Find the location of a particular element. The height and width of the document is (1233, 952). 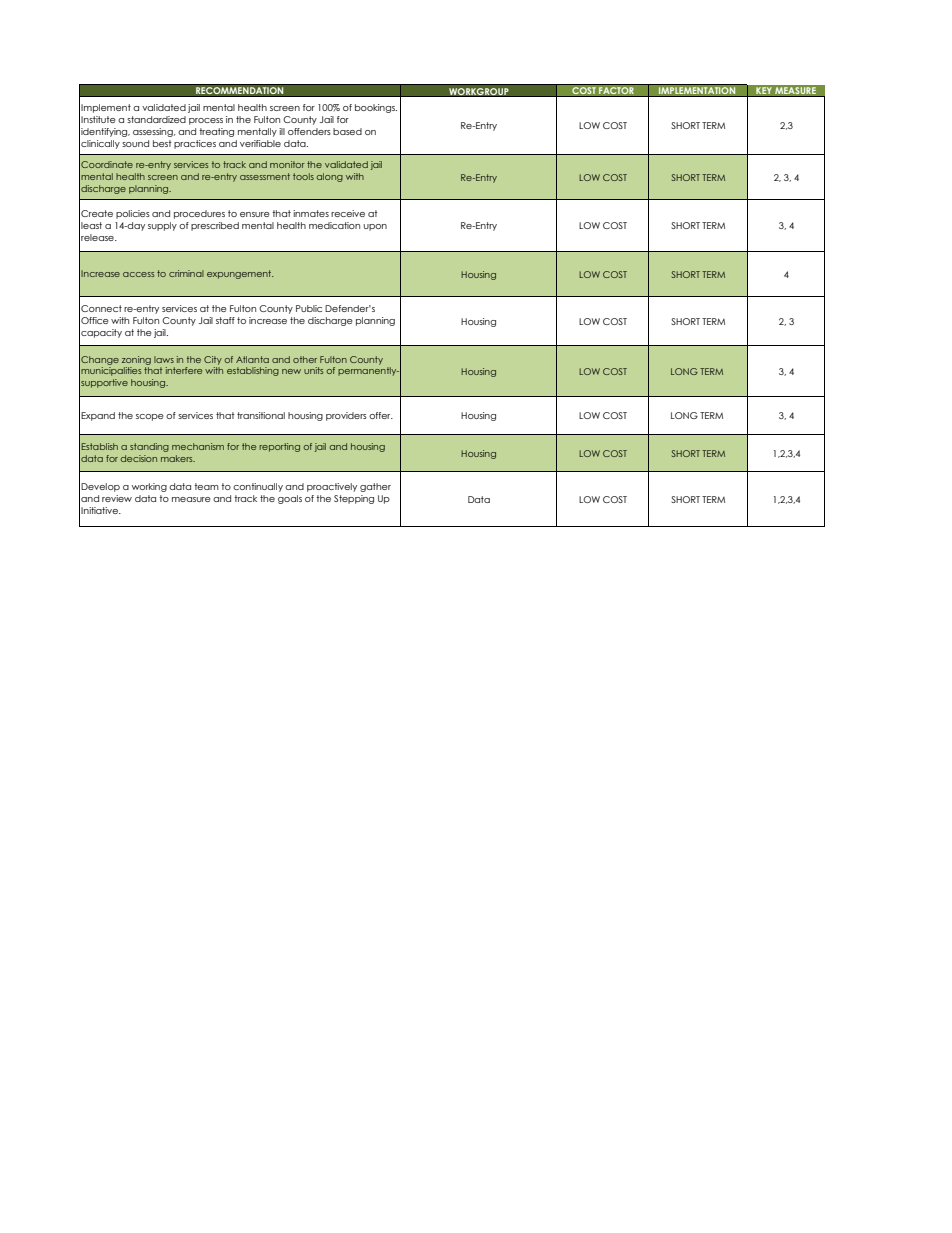

Public is located at coordinates (309, 308).
